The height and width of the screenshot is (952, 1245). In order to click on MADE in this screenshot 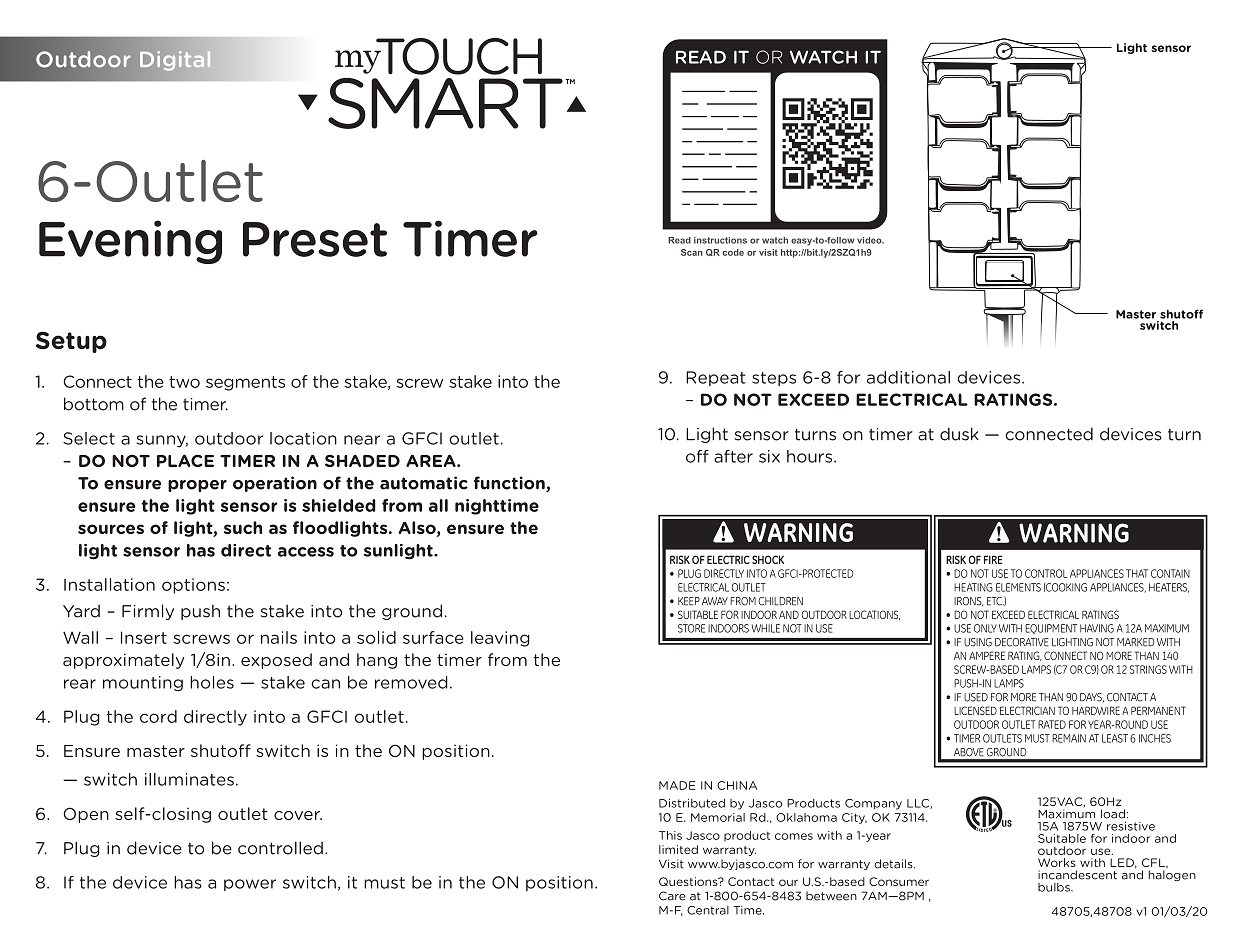, I will do `click(677, 785)`.
